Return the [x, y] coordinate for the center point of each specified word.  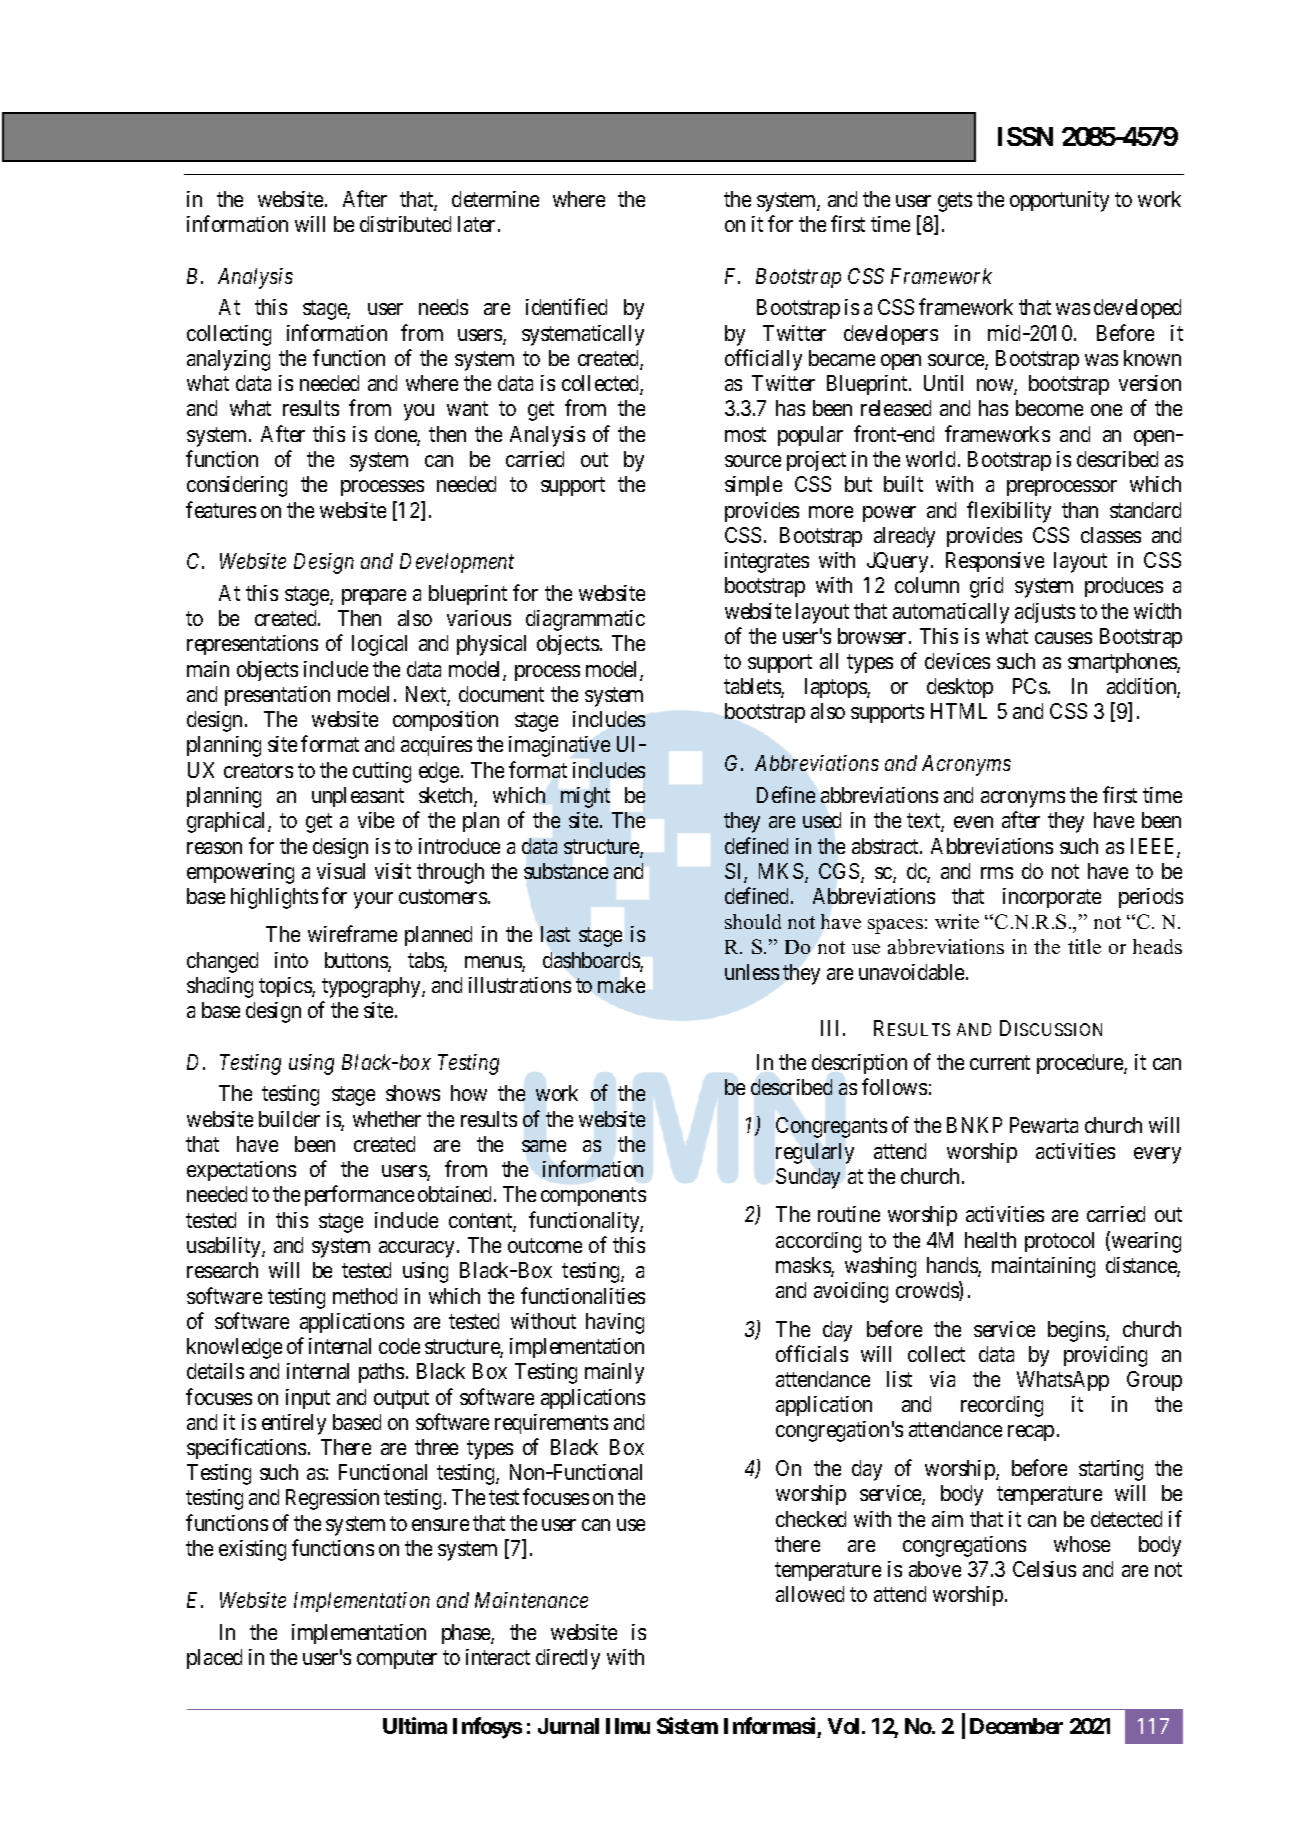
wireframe [352, 933]
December [1016, 1726]
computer [397, 1659]
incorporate [1052, 898]
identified [566, 307]
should [753, 921]
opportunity [1059, 201]
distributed [405, 224]
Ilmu [628, 1726]
